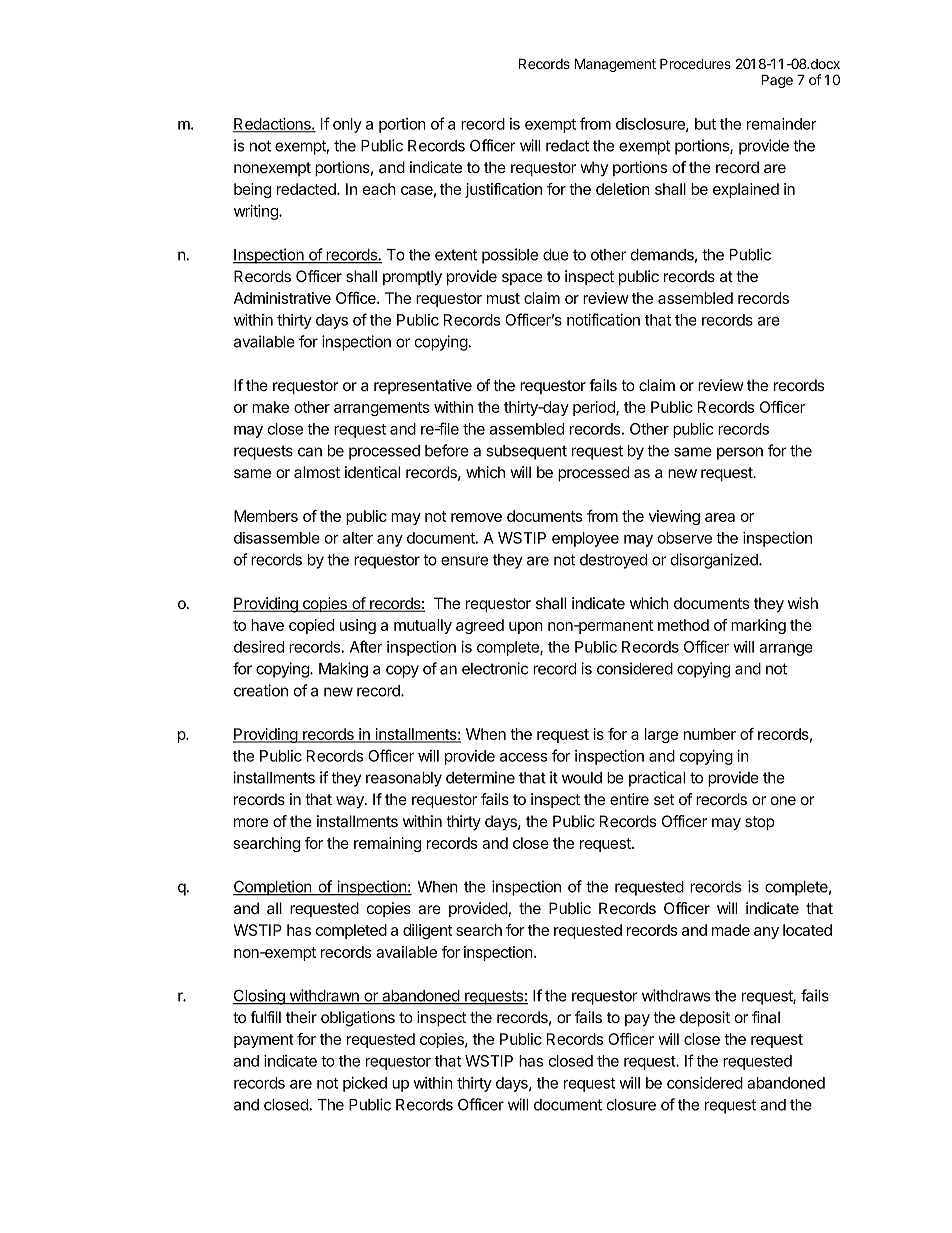 The image size is (952, 1233). What do you see at coordinates (301, 1017) in the image?
I see `their` at bounding box center [301, 1017].
